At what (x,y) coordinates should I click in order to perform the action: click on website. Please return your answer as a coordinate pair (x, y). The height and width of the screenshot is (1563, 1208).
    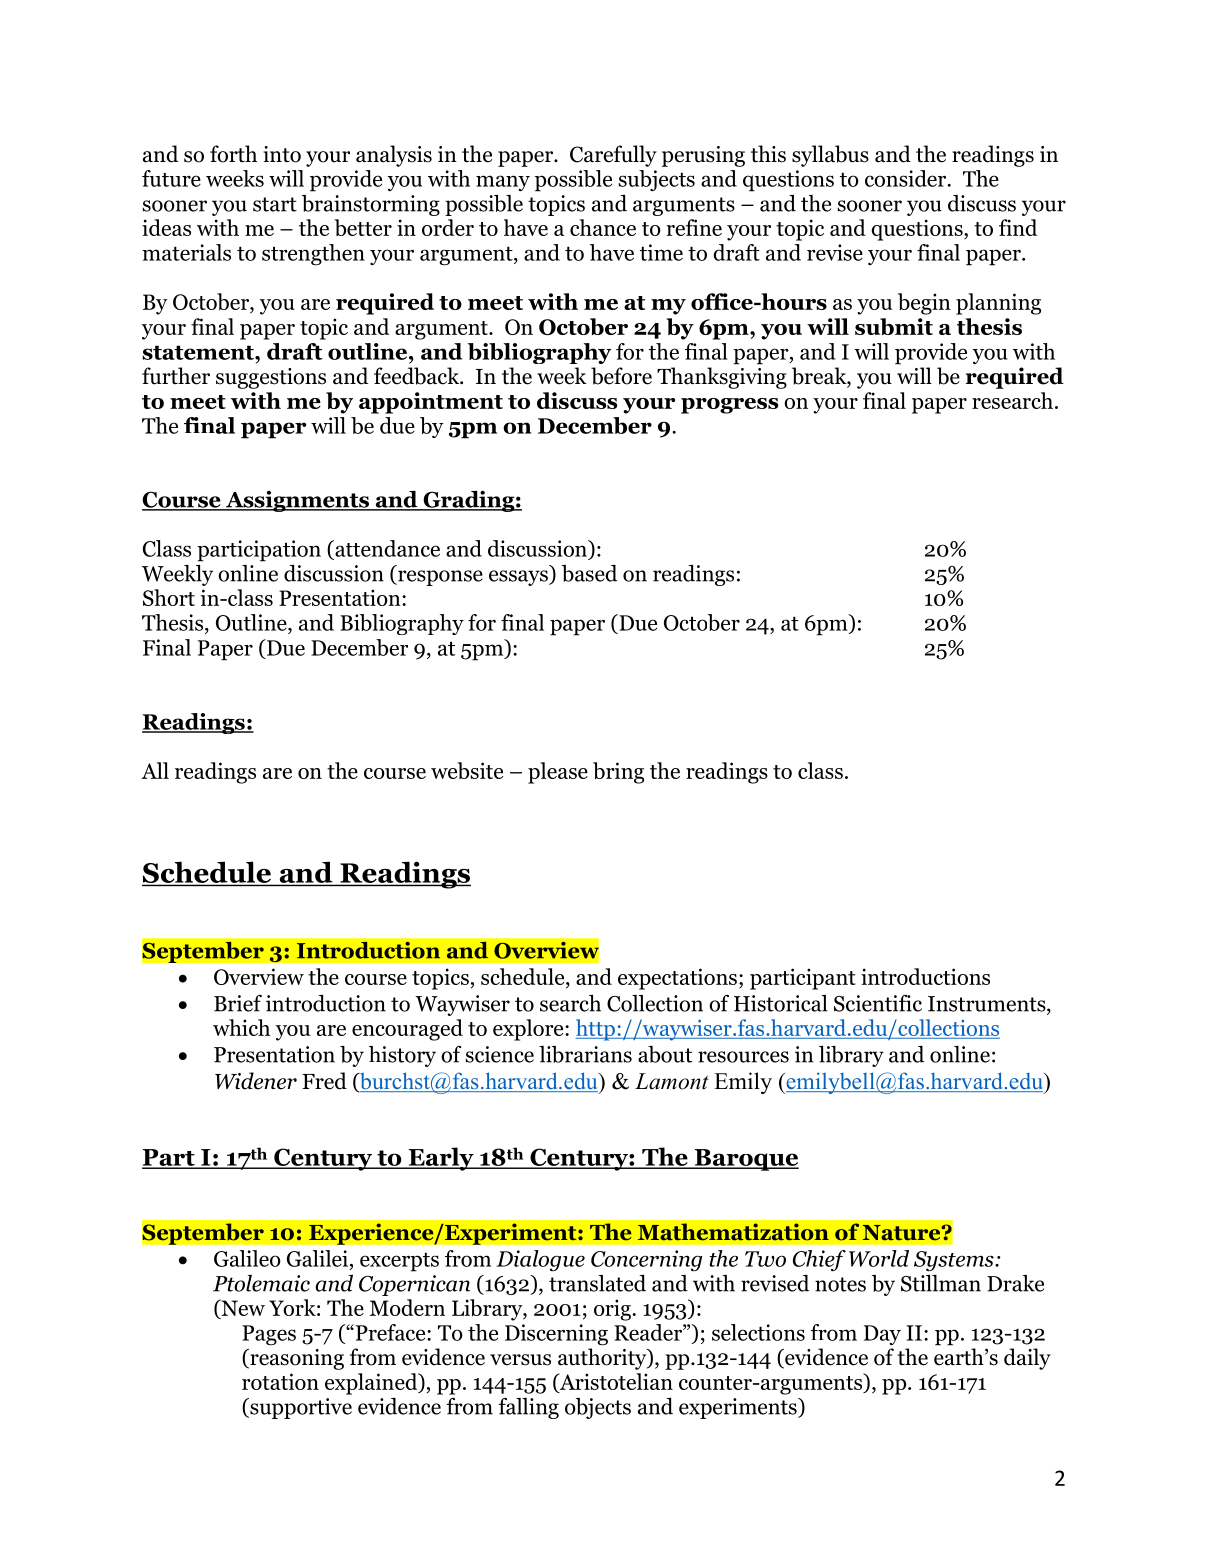
    Looking at the image, I should click on (467, 770).
